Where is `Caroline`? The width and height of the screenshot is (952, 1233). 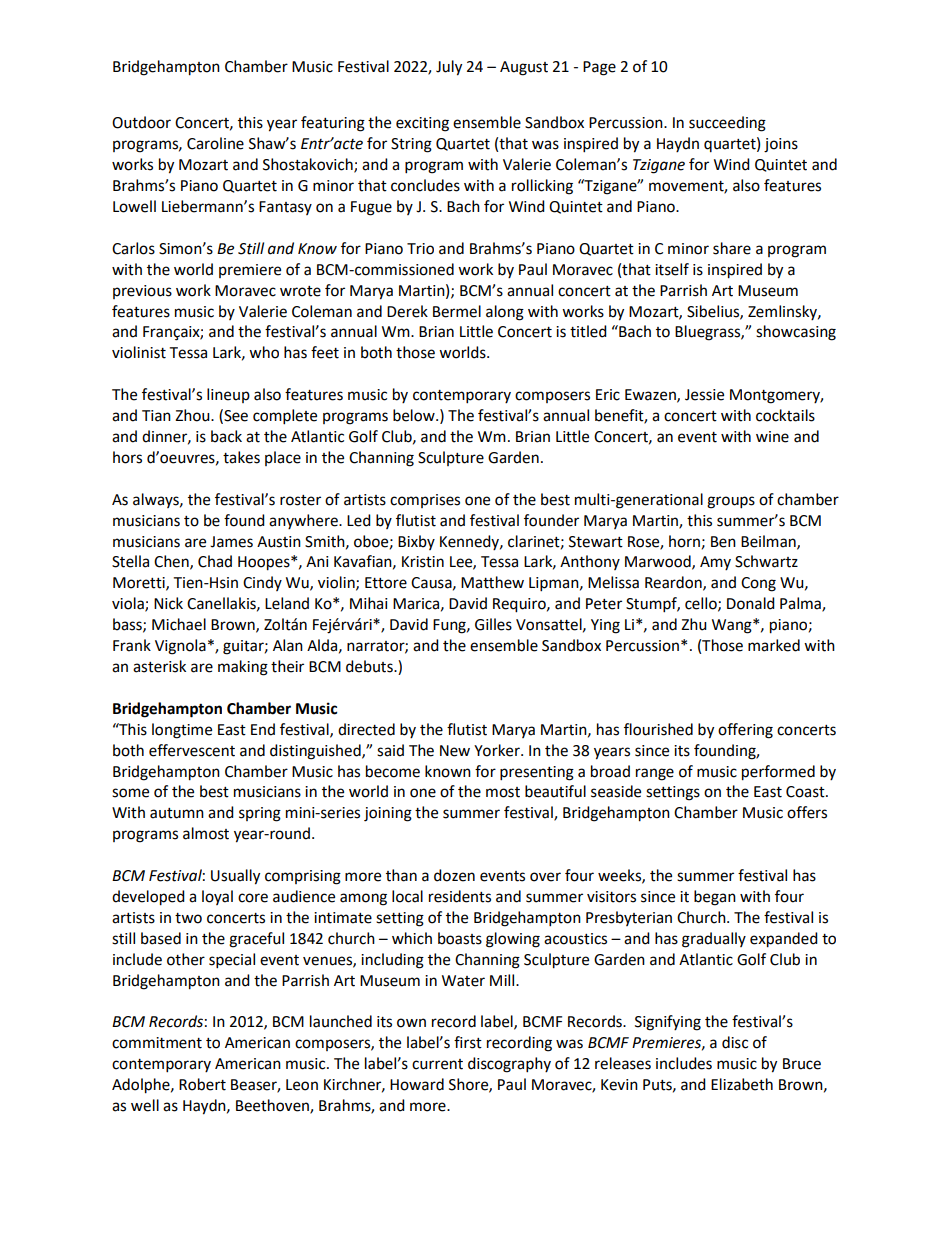
Caroline is located at coordinates (215, 143).
